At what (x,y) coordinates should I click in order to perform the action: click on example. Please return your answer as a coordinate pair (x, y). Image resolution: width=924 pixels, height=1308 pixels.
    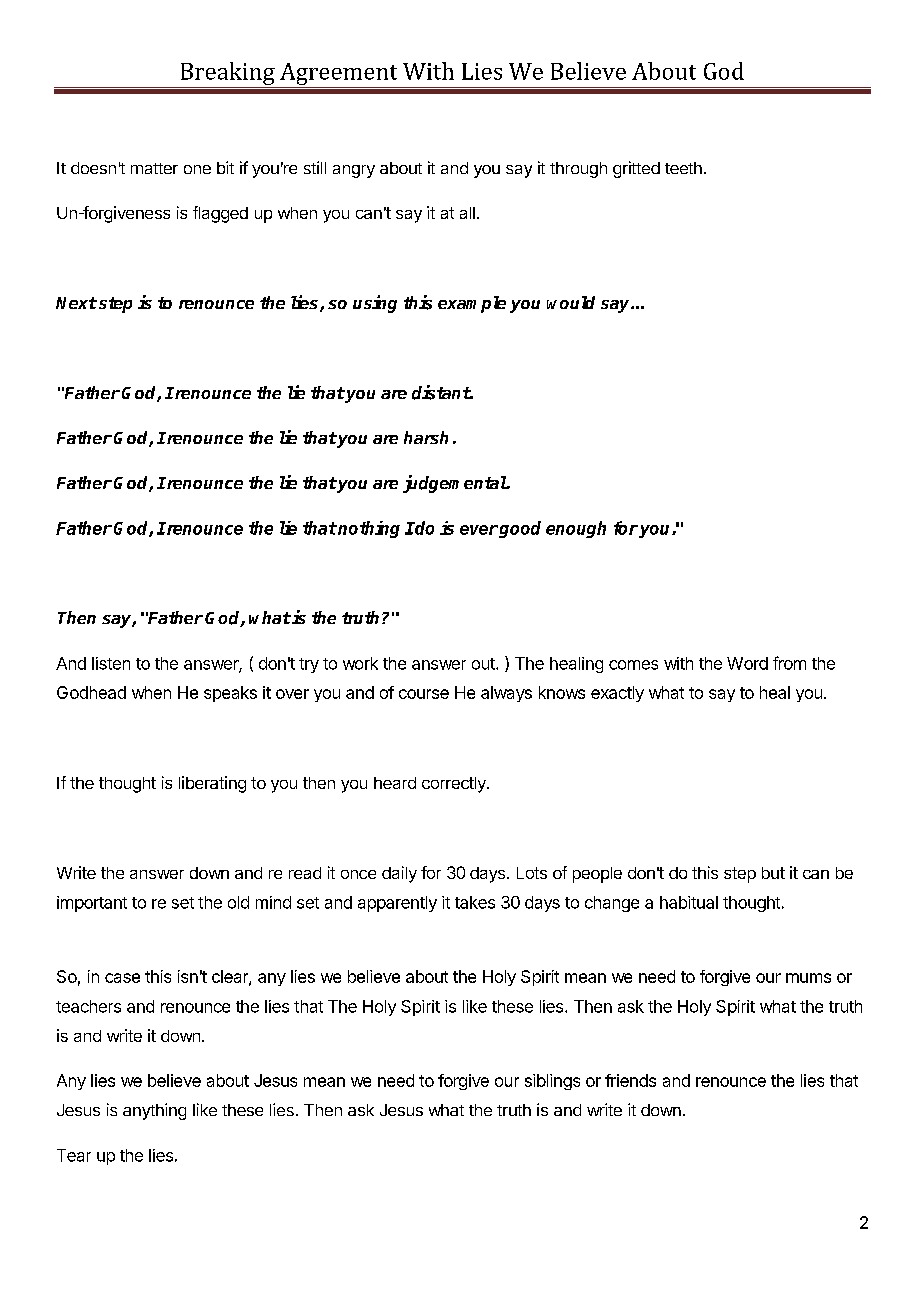
    Looking at the image, I should click on (472, 304).
